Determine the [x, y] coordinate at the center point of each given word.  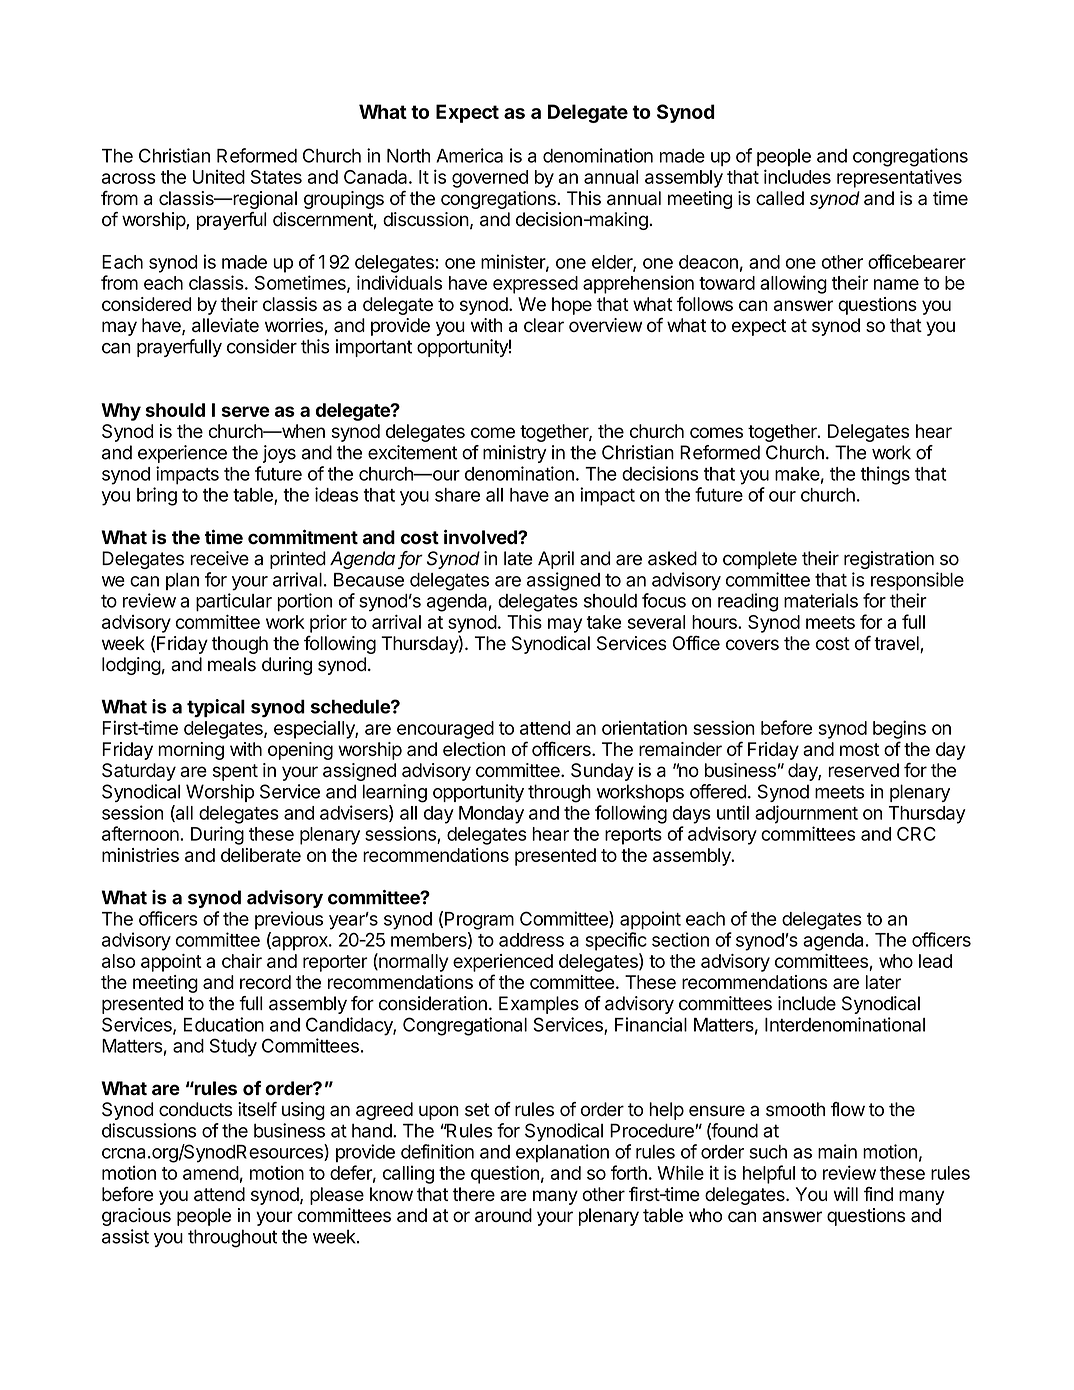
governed [490, 179]
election [474, 749]
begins [899, 729]
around [503, 1215]
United [219, 176]
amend [211, 1173]
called [780, 198]
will [846, 1194]
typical [216, 708]
